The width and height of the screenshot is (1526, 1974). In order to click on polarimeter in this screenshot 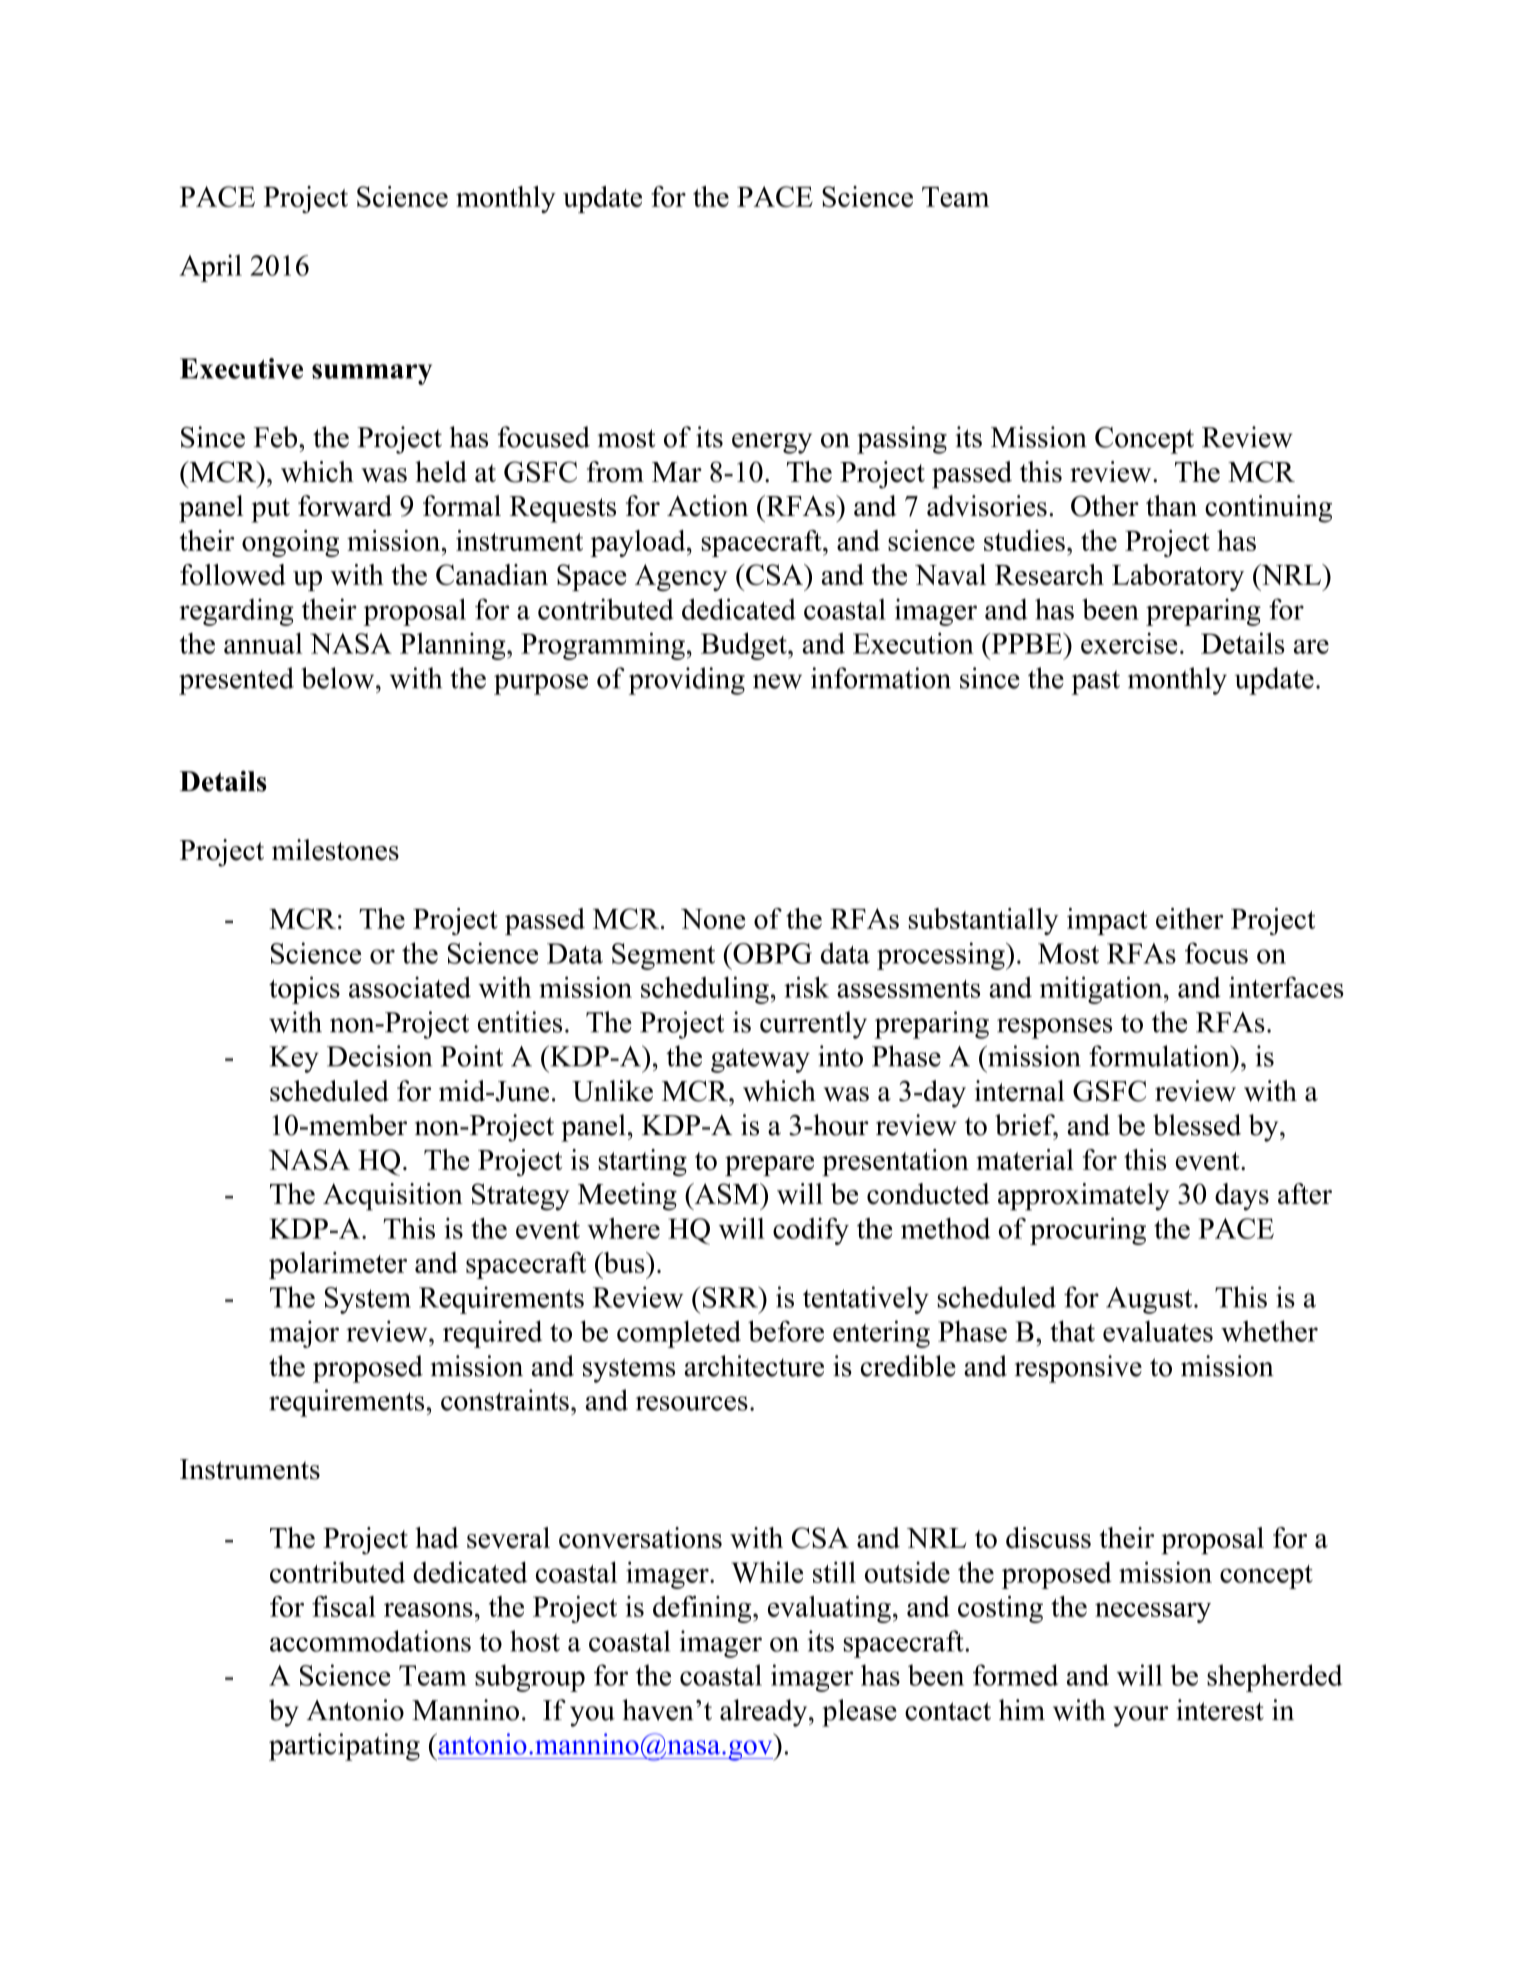, I will do `click(338, 1265)`.
